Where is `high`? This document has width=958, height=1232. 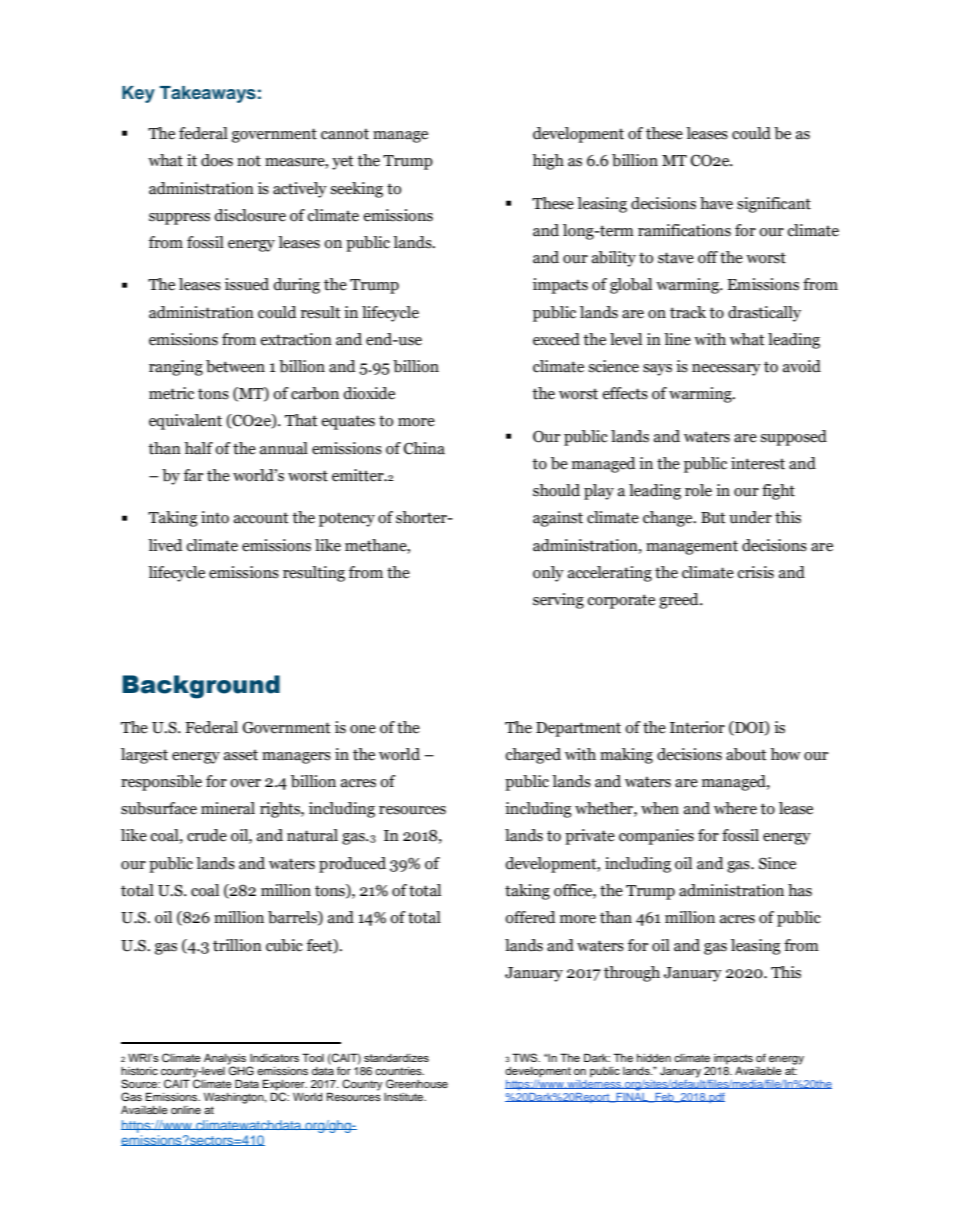
high is located at coordinates (548, 162).
